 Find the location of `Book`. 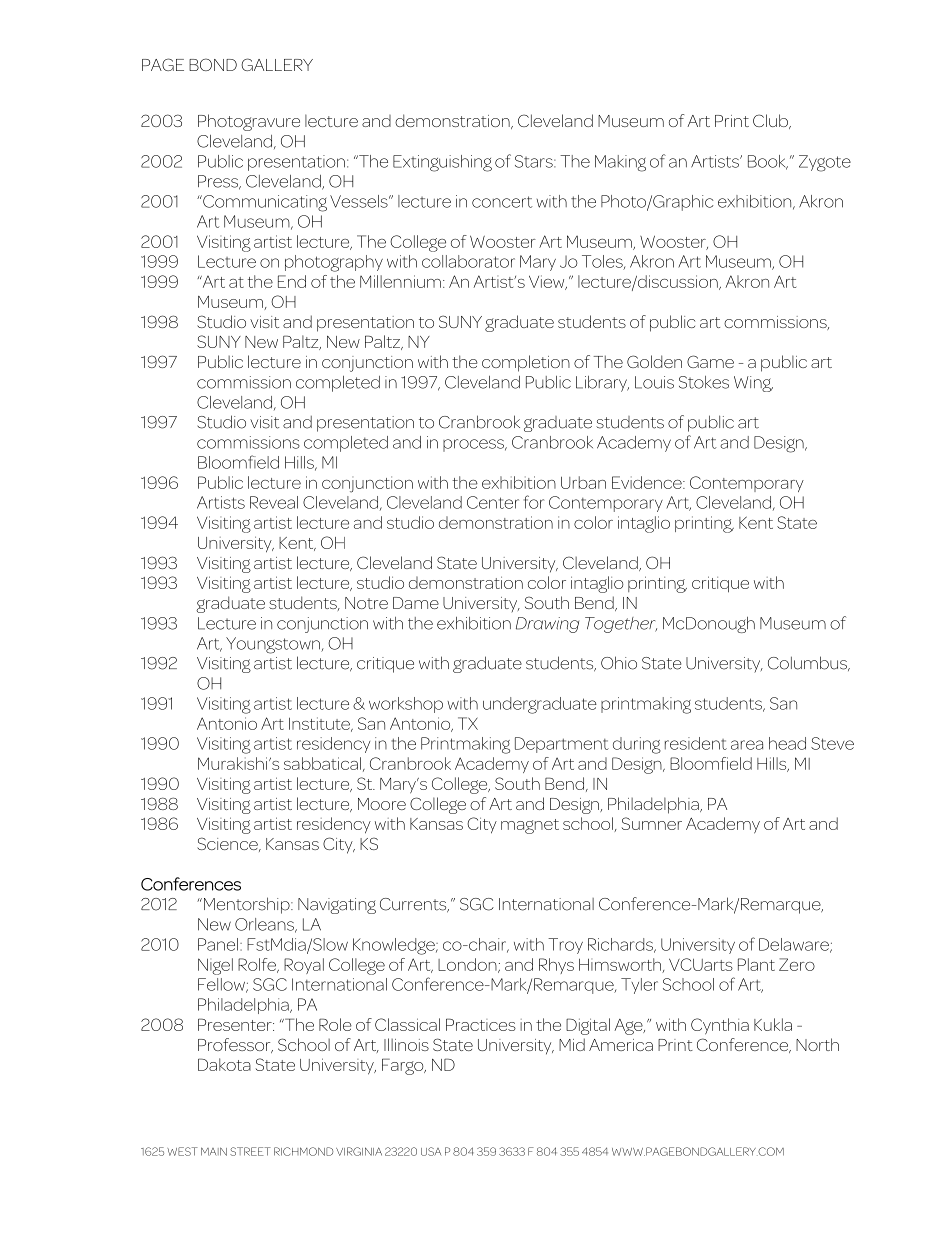

Book is located at coordinates (768, 162).
